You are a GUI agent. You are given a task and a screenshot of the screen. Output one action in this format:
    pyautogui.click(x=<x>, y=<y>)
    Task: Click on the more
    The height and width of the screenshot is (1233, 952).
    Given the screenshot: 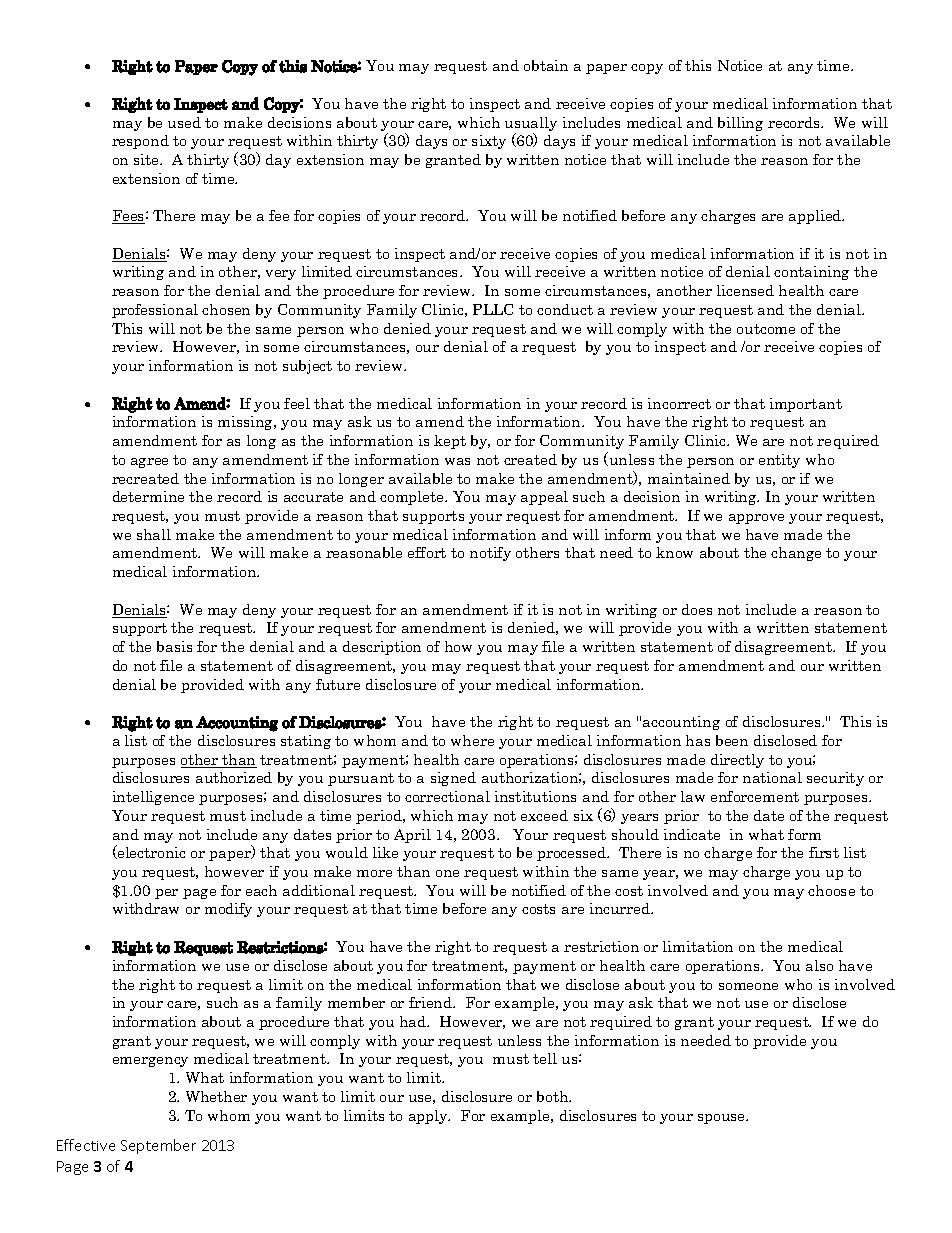 What is the action you would take?
    pyautogui.click(x=374, y=873)
